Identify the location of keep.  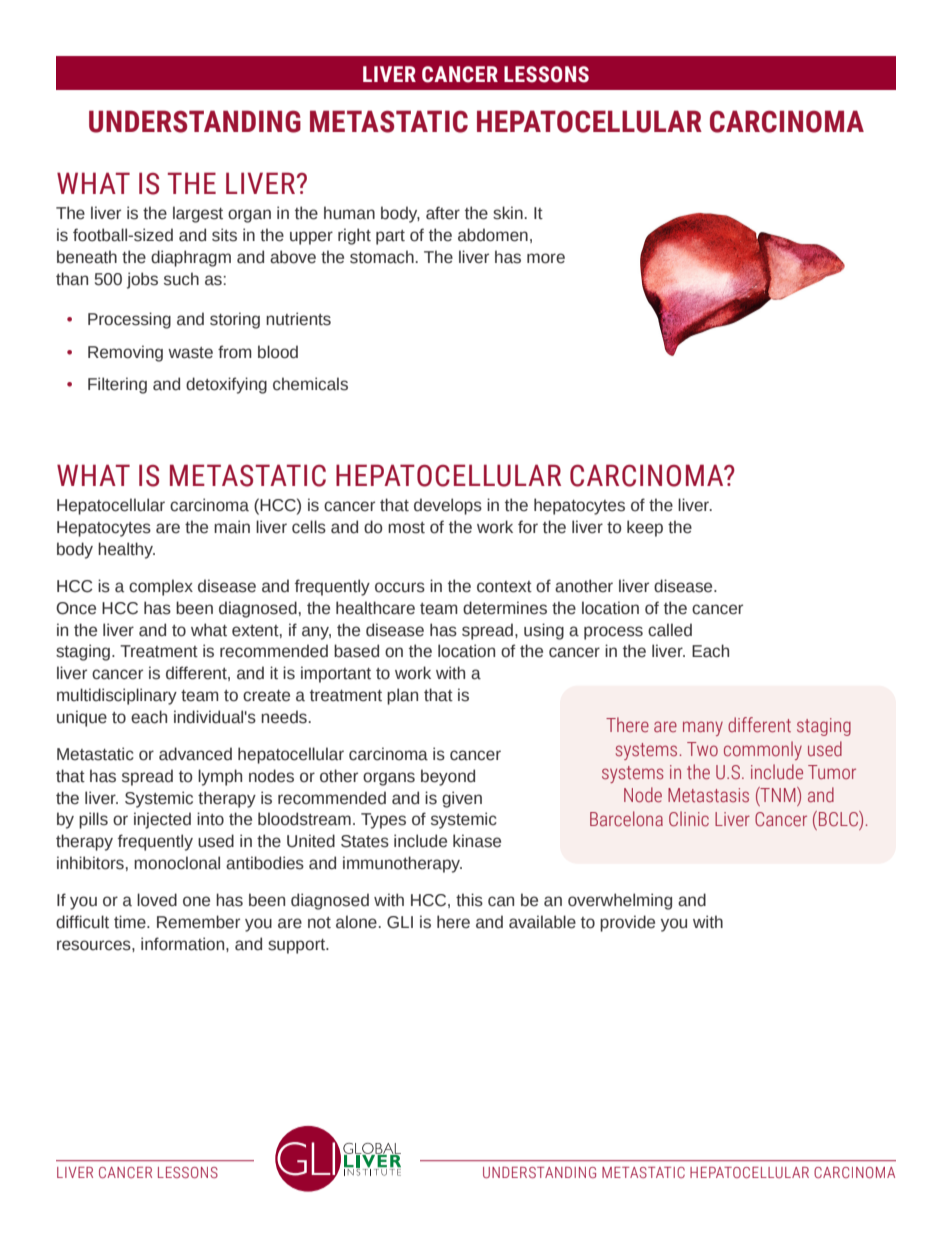
(645, 528).
